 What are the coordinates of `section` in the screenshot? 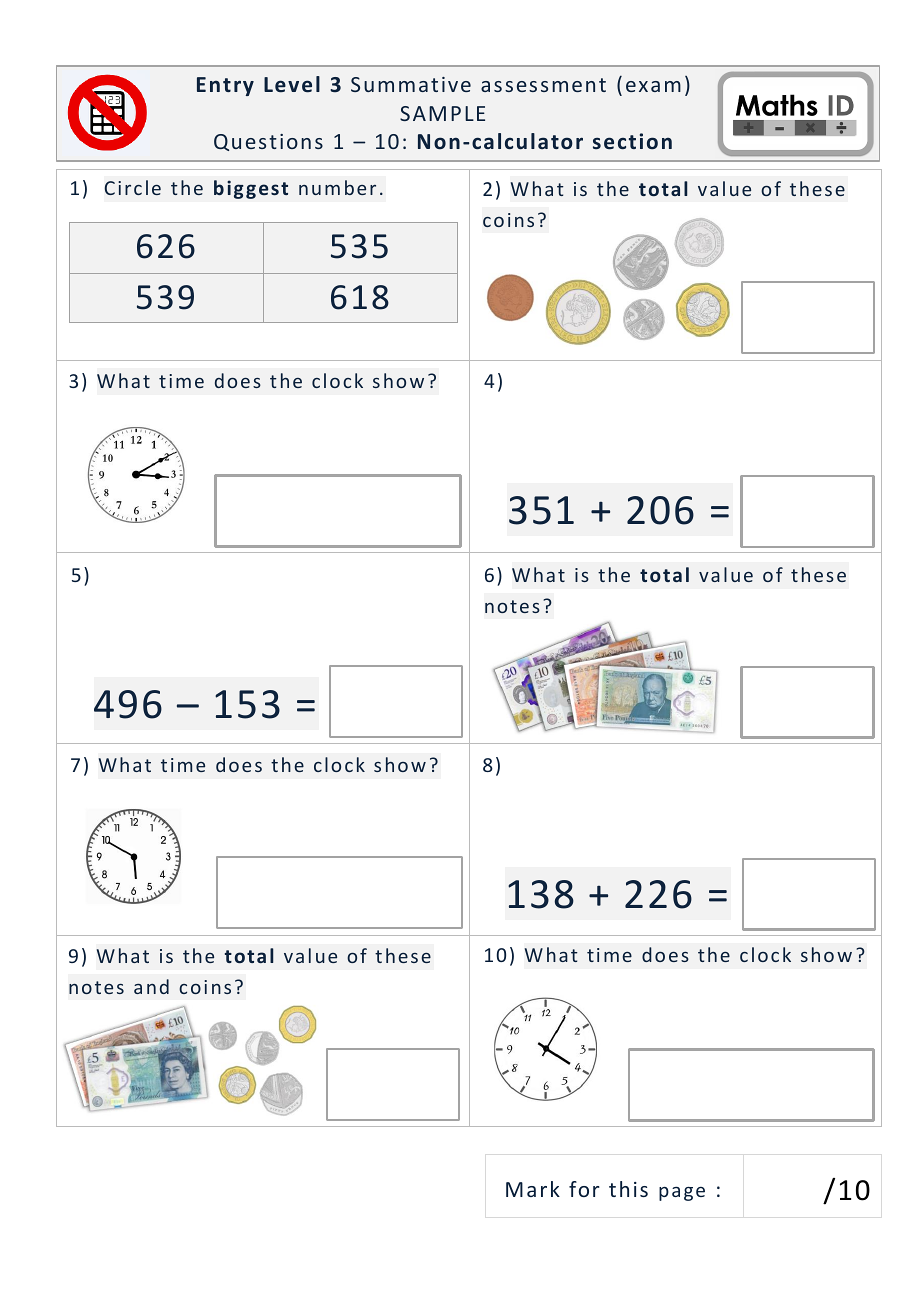 It's located at (632, 141).
